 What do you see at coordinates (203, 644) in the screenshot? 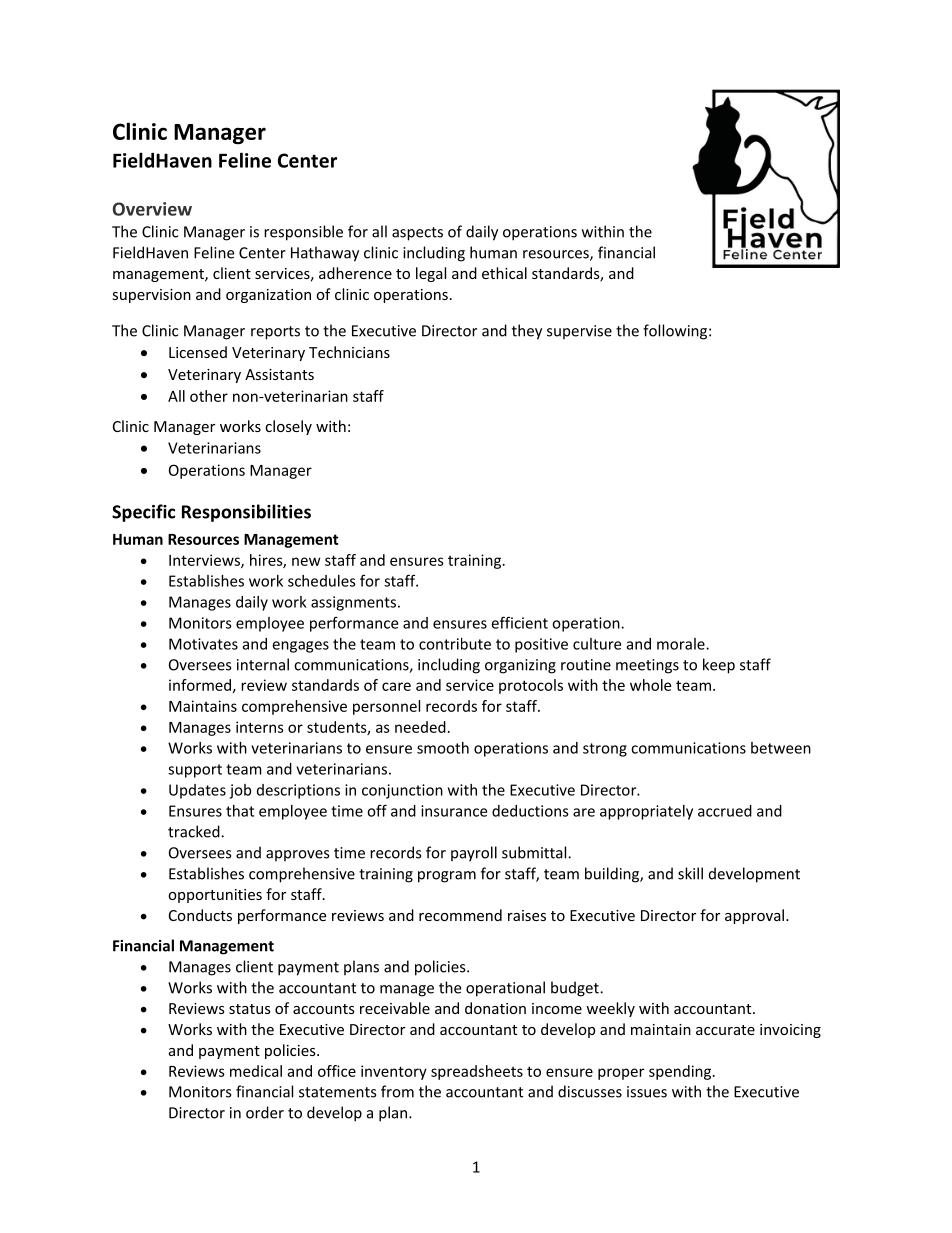
I see `Motivates` at bounding box center [203, 644].
